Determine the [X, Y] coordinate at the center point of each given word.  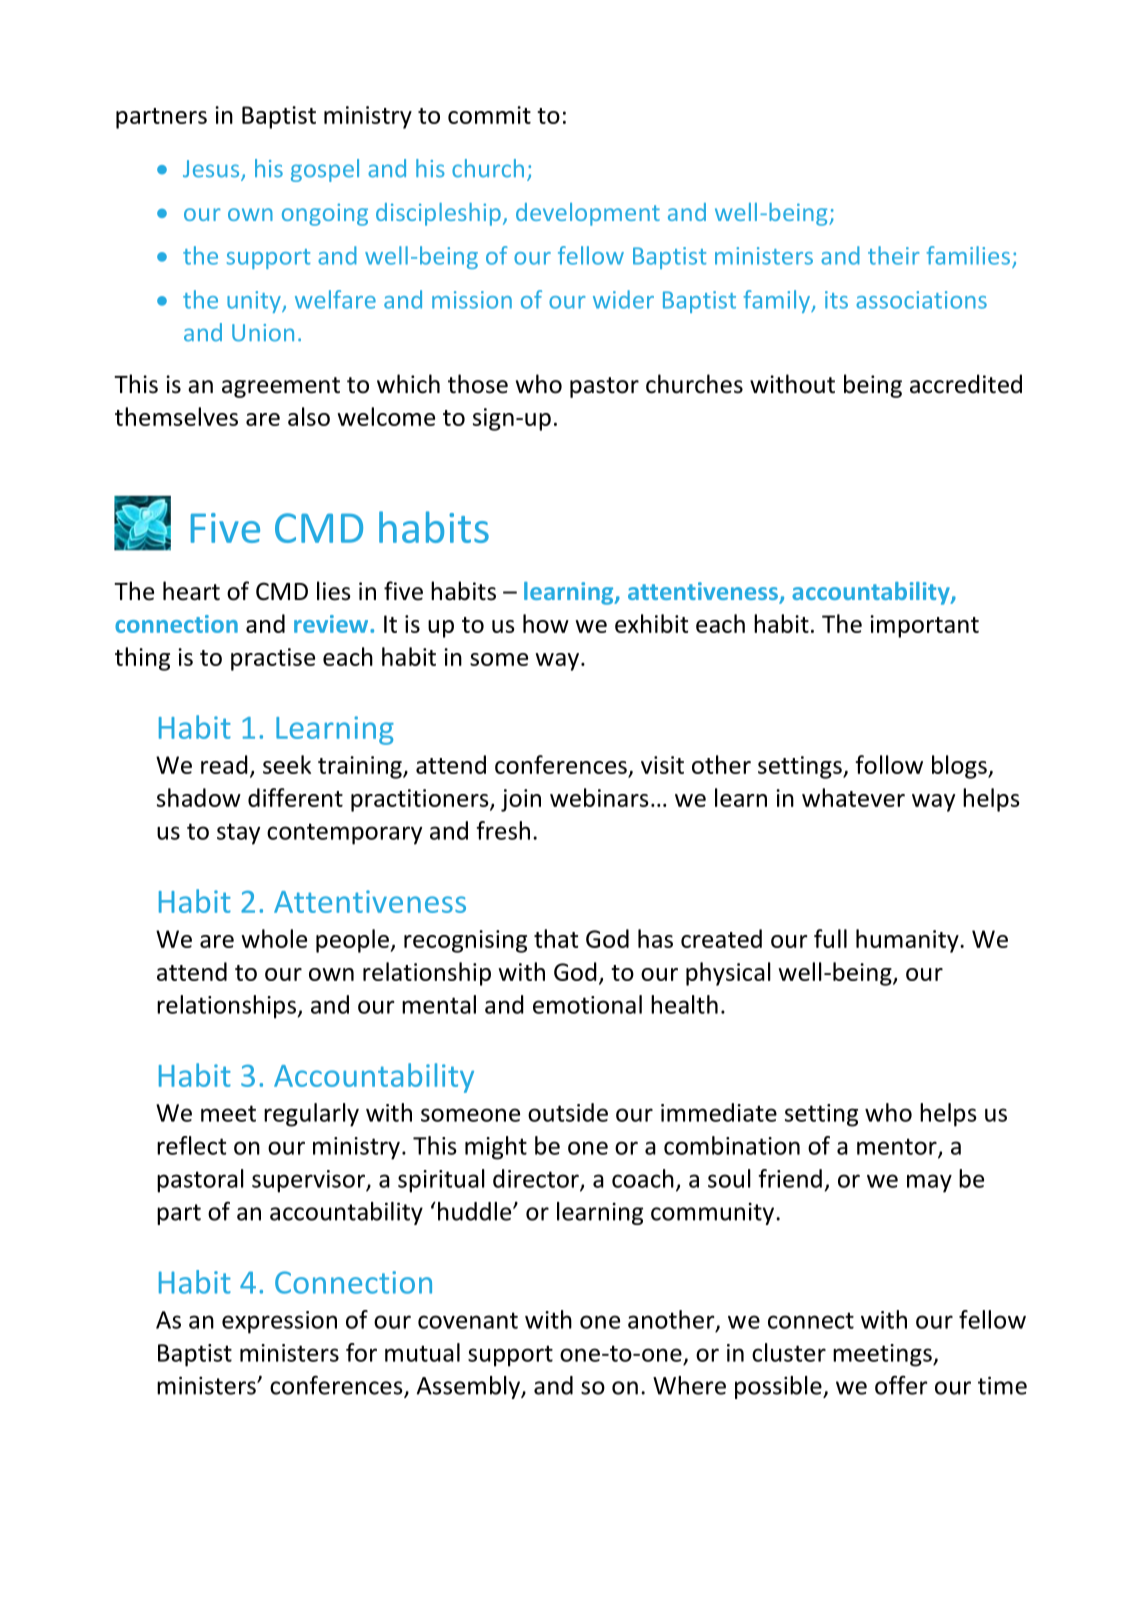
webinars [599, 797]
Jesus [212, 170]
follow [889, 764]
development [588, 214]
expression [279, 1322]
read [224, 764]
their [894, 255]
